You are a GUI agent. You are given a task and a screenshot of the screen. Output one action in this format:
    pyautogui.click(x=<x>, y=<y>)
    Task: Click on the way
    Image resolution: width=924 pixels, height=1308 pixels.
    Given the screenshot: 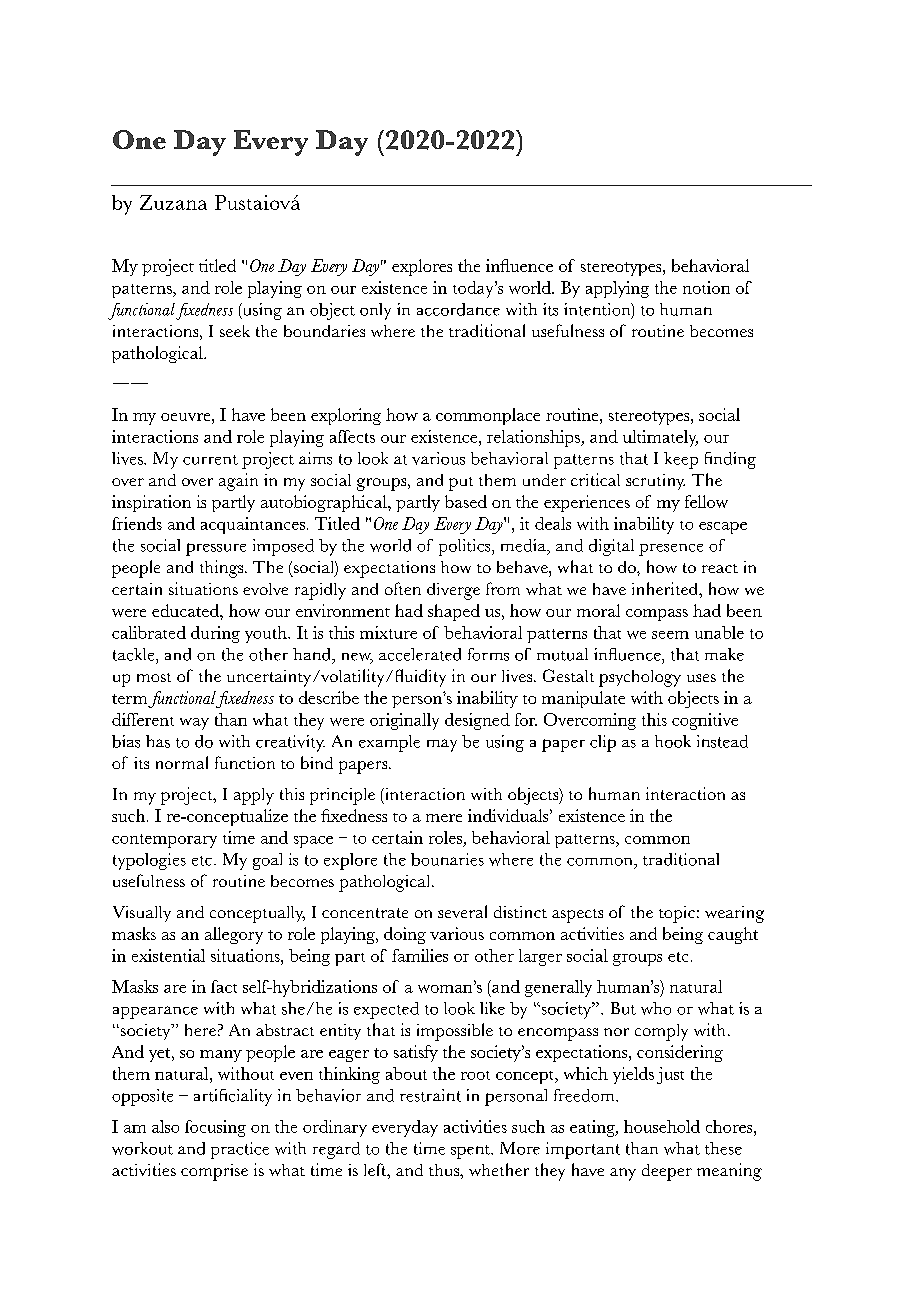 What is the action you would take?
    pyautogui.click(x=194, y=724)
